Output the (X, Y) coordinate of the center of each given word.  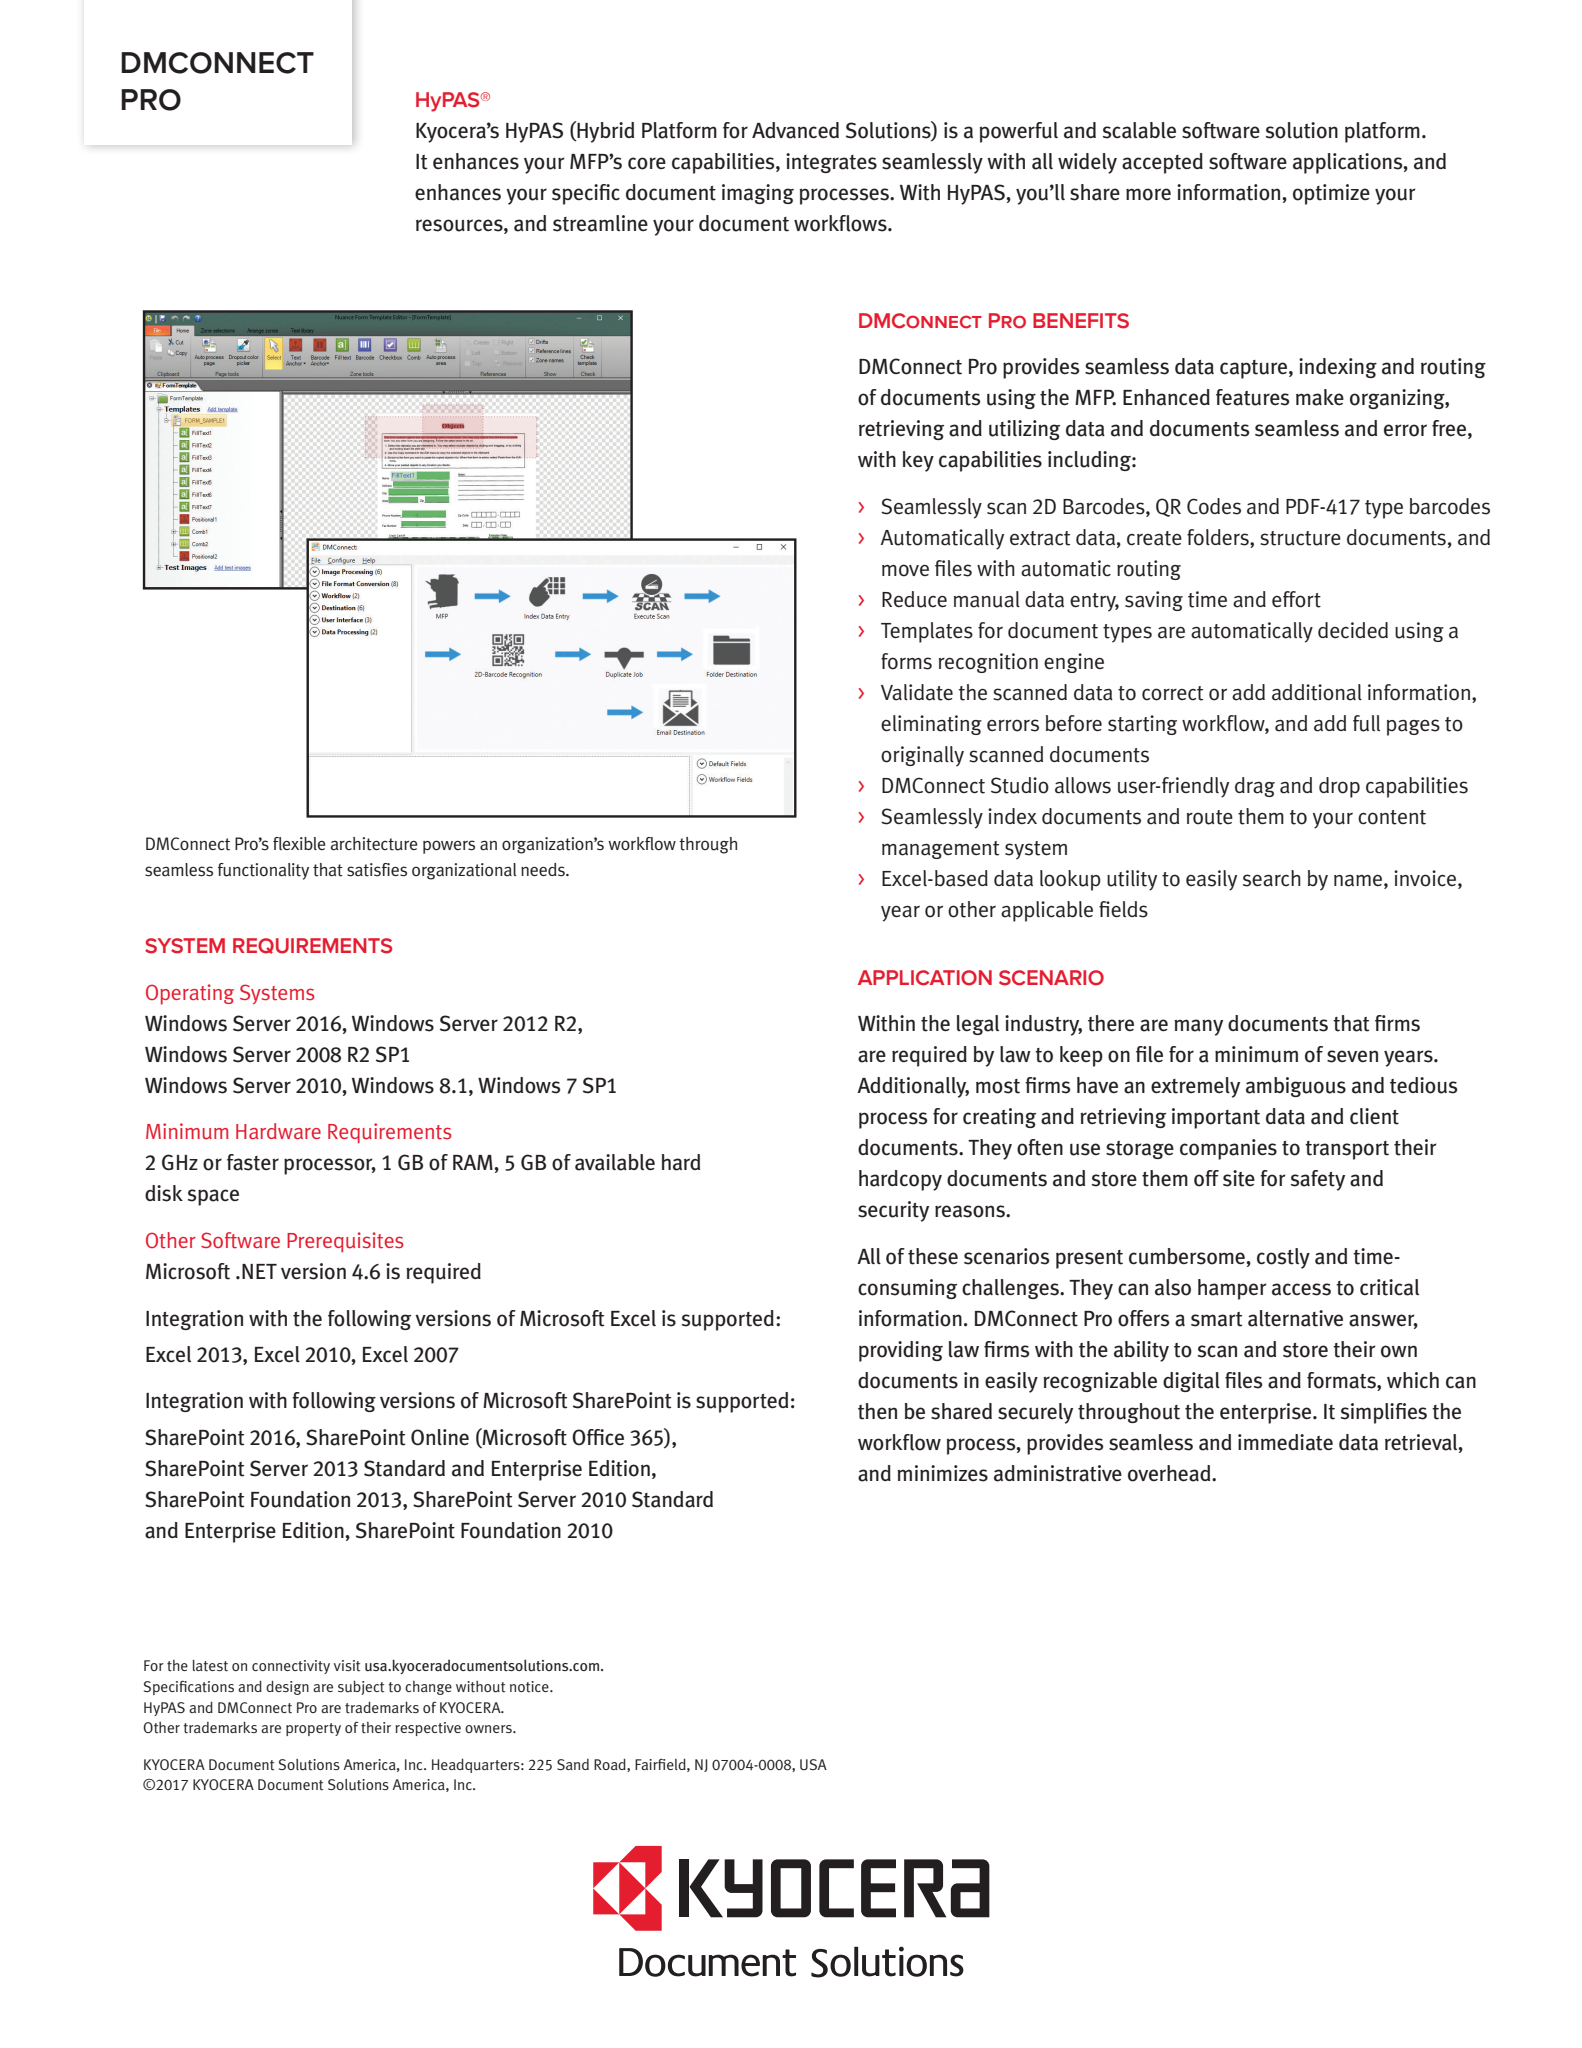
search (1272, 878)
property (313, 1729)
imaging (758, 194)
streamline (600, 223)
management (940, 850)
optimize (1331, 194)
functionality (263, 871)
